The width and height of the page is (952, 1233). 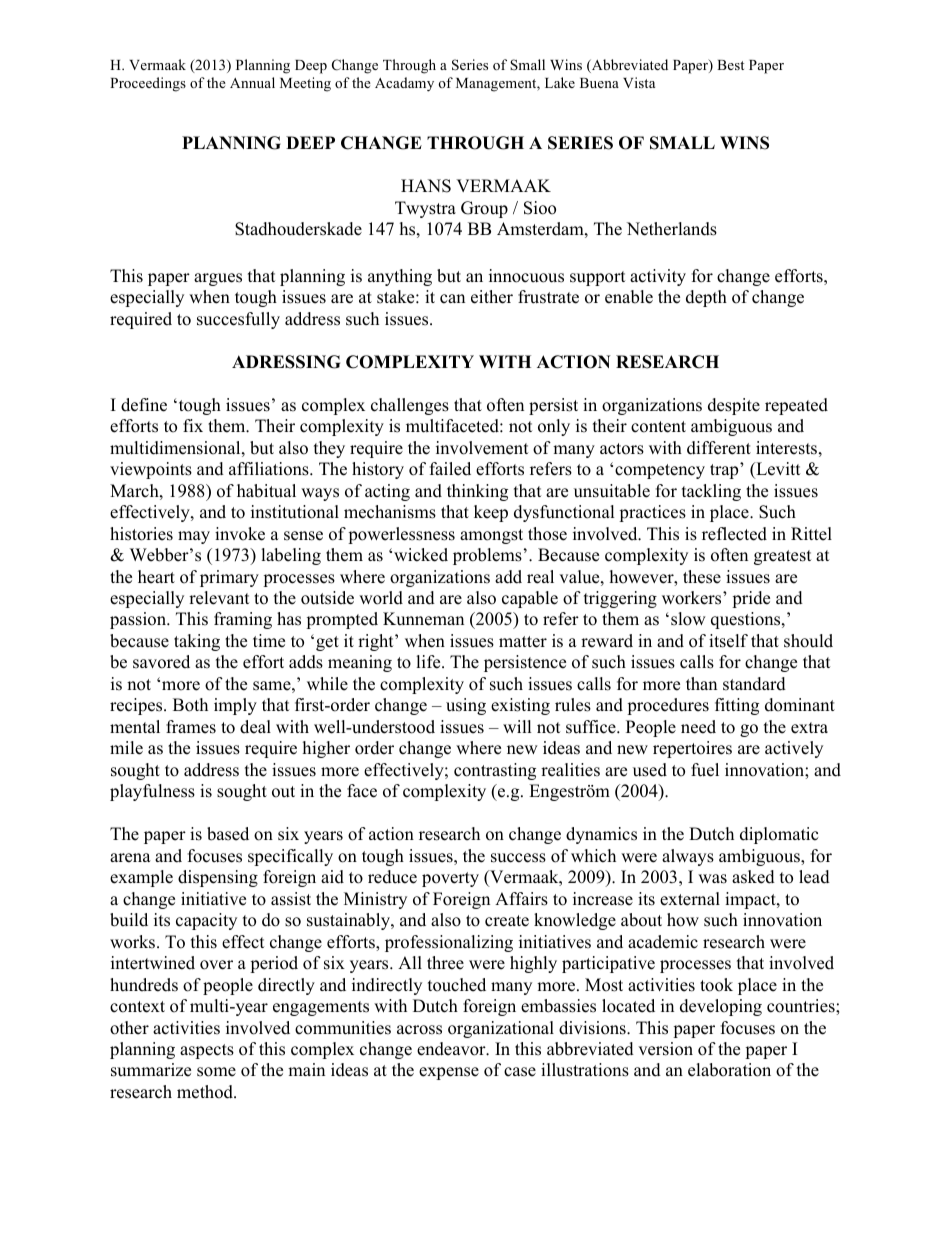 What do you see at coordinates (452, 299) in the page?
I see `can` at bounding box center [452, 299].
